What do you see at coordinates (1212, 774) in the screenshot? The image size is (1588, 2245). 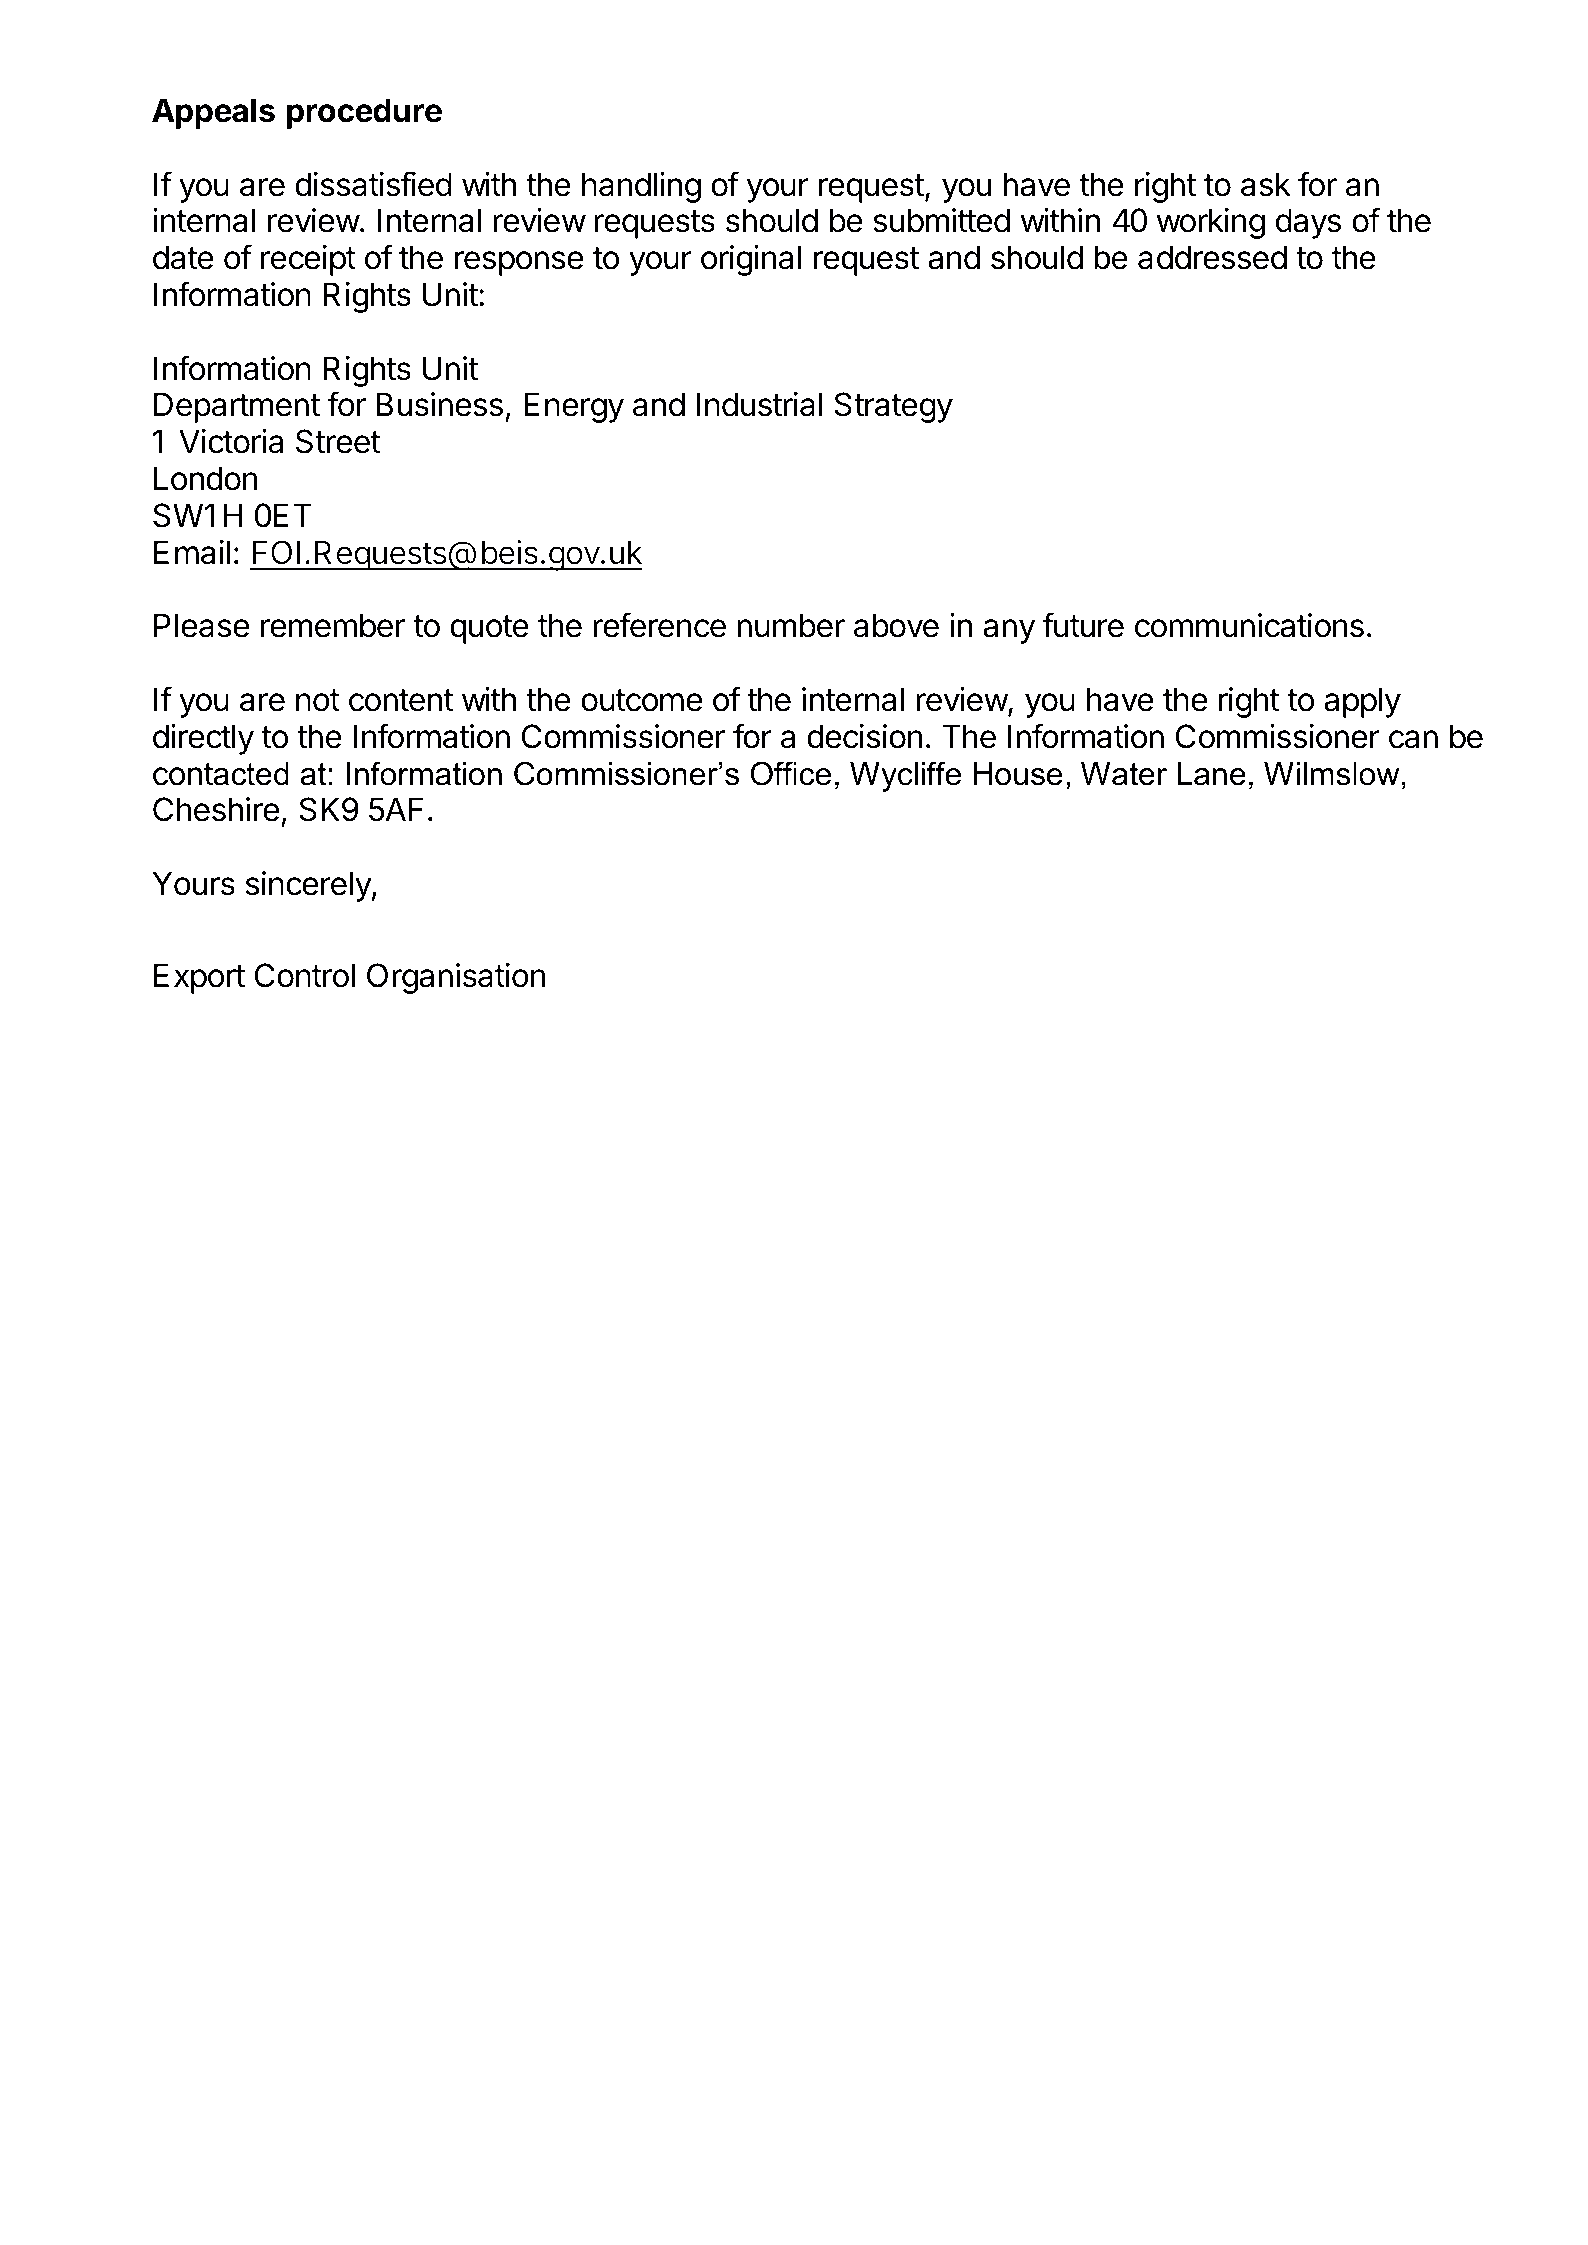 I see `Lane` at bounding box center [1212, 774].
